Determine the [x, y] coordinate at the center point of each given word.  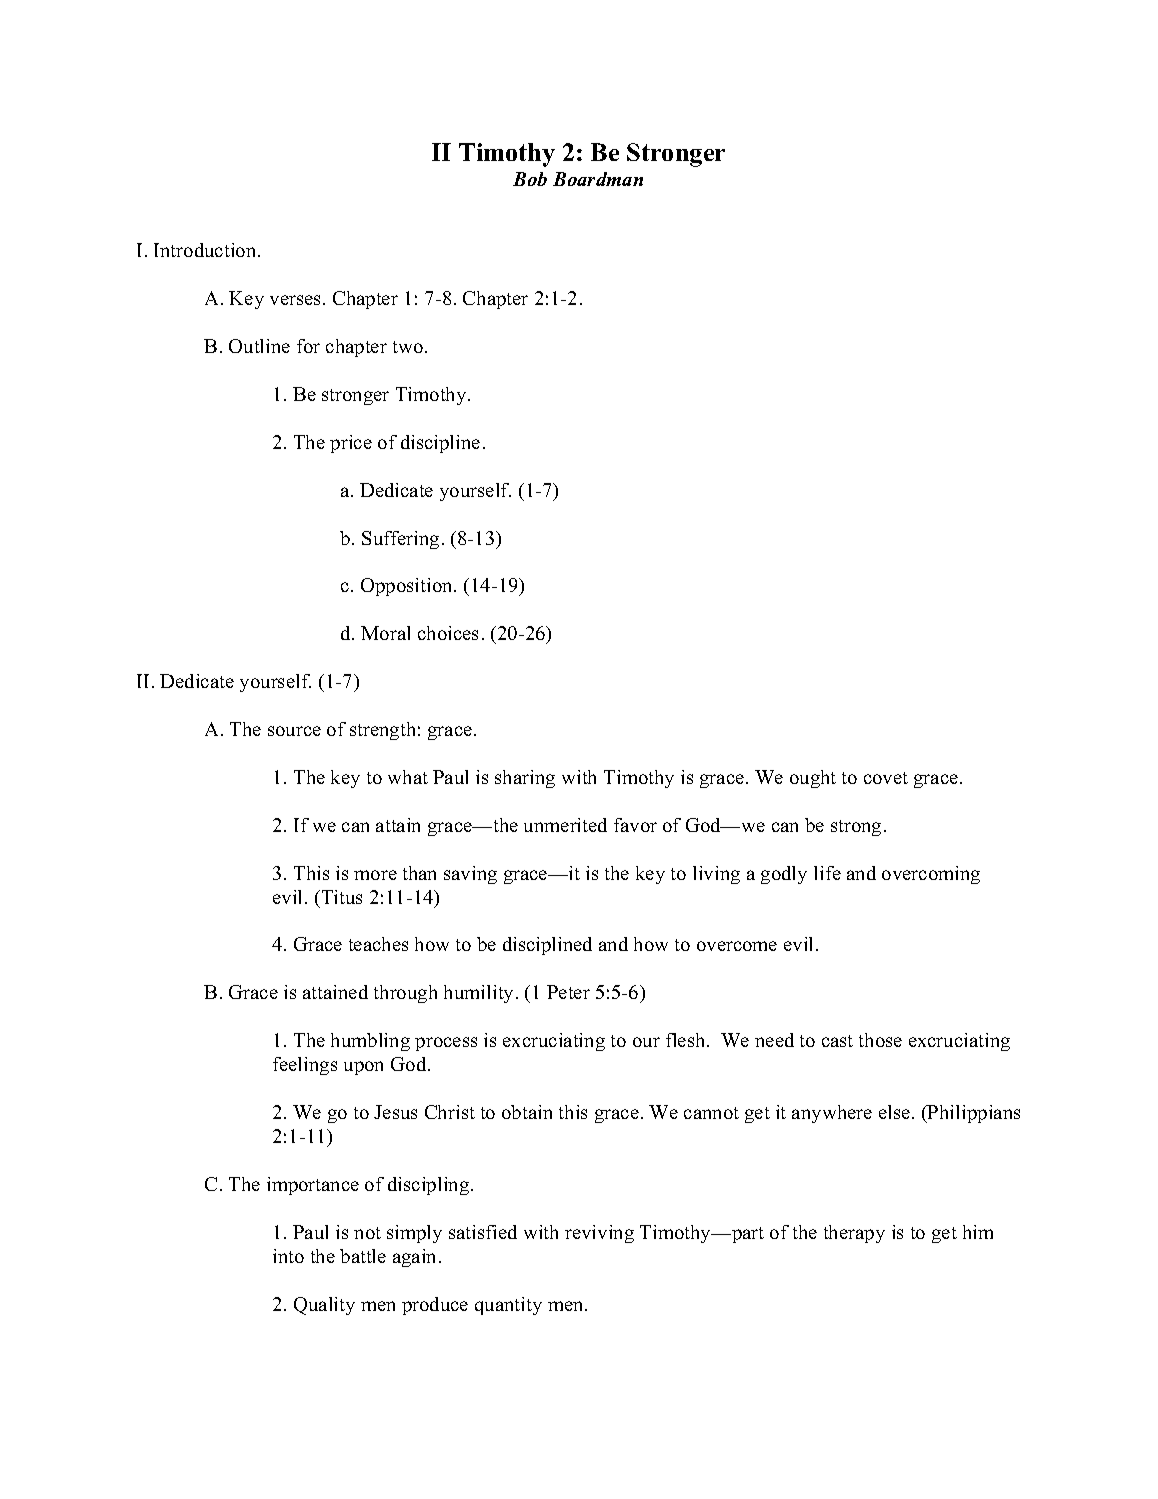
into [288, 1256]
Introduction [206, 250]
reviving [599, 1234]
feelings [305, 1066]
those [880, 1040]
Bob [530, 179]
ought [813, 779]
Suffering [400, 540]
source [294, 731]
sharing [525, 779]
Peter [568, 992]
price [351, 444]
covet [886, 778]
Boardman [598, 179]
